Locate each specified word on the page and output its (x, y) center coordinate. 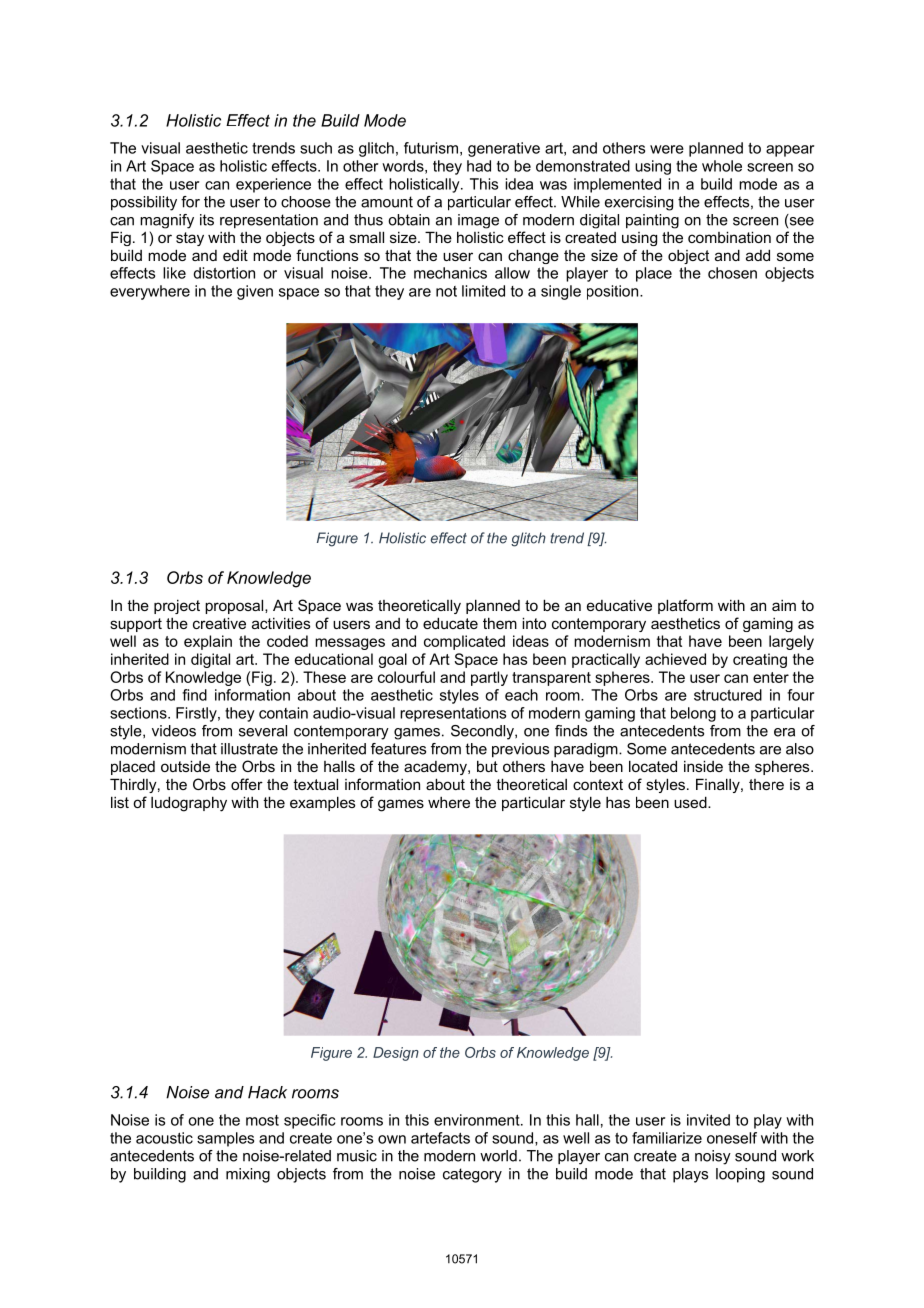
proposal (235, 606)
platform (685, 606)
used (691, 802)
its (207, 220)
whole (722, 166)
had (479, 166)
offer (247, 784)
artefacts (440, 1138)
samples (225, 1139)
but (487, 766)
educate (450, 623)
